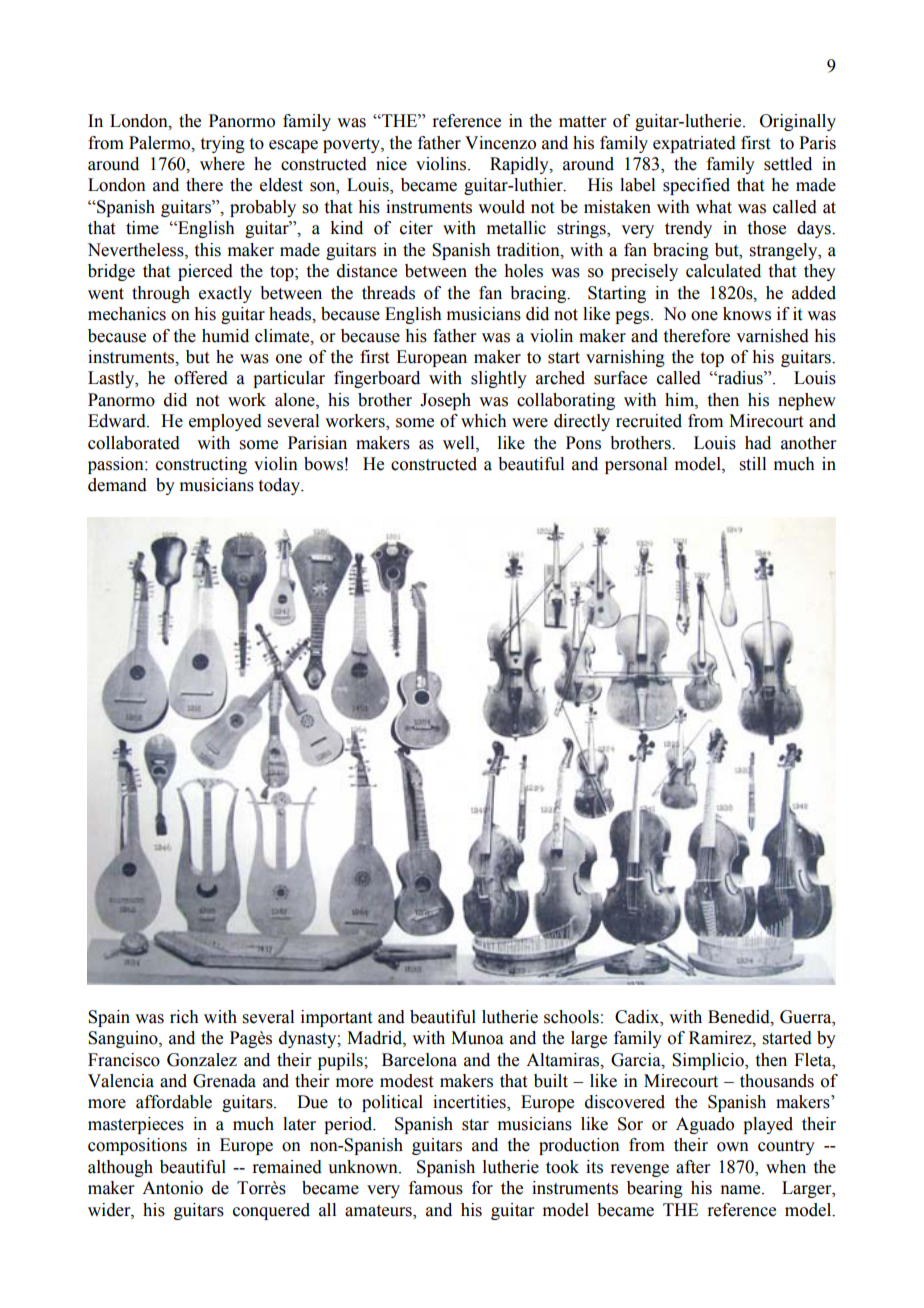 The width and height of the page is (924, 1308). What do you see at coordinates (788, 164) in the page?
I see `settled` at bounding box center [788, 164].
